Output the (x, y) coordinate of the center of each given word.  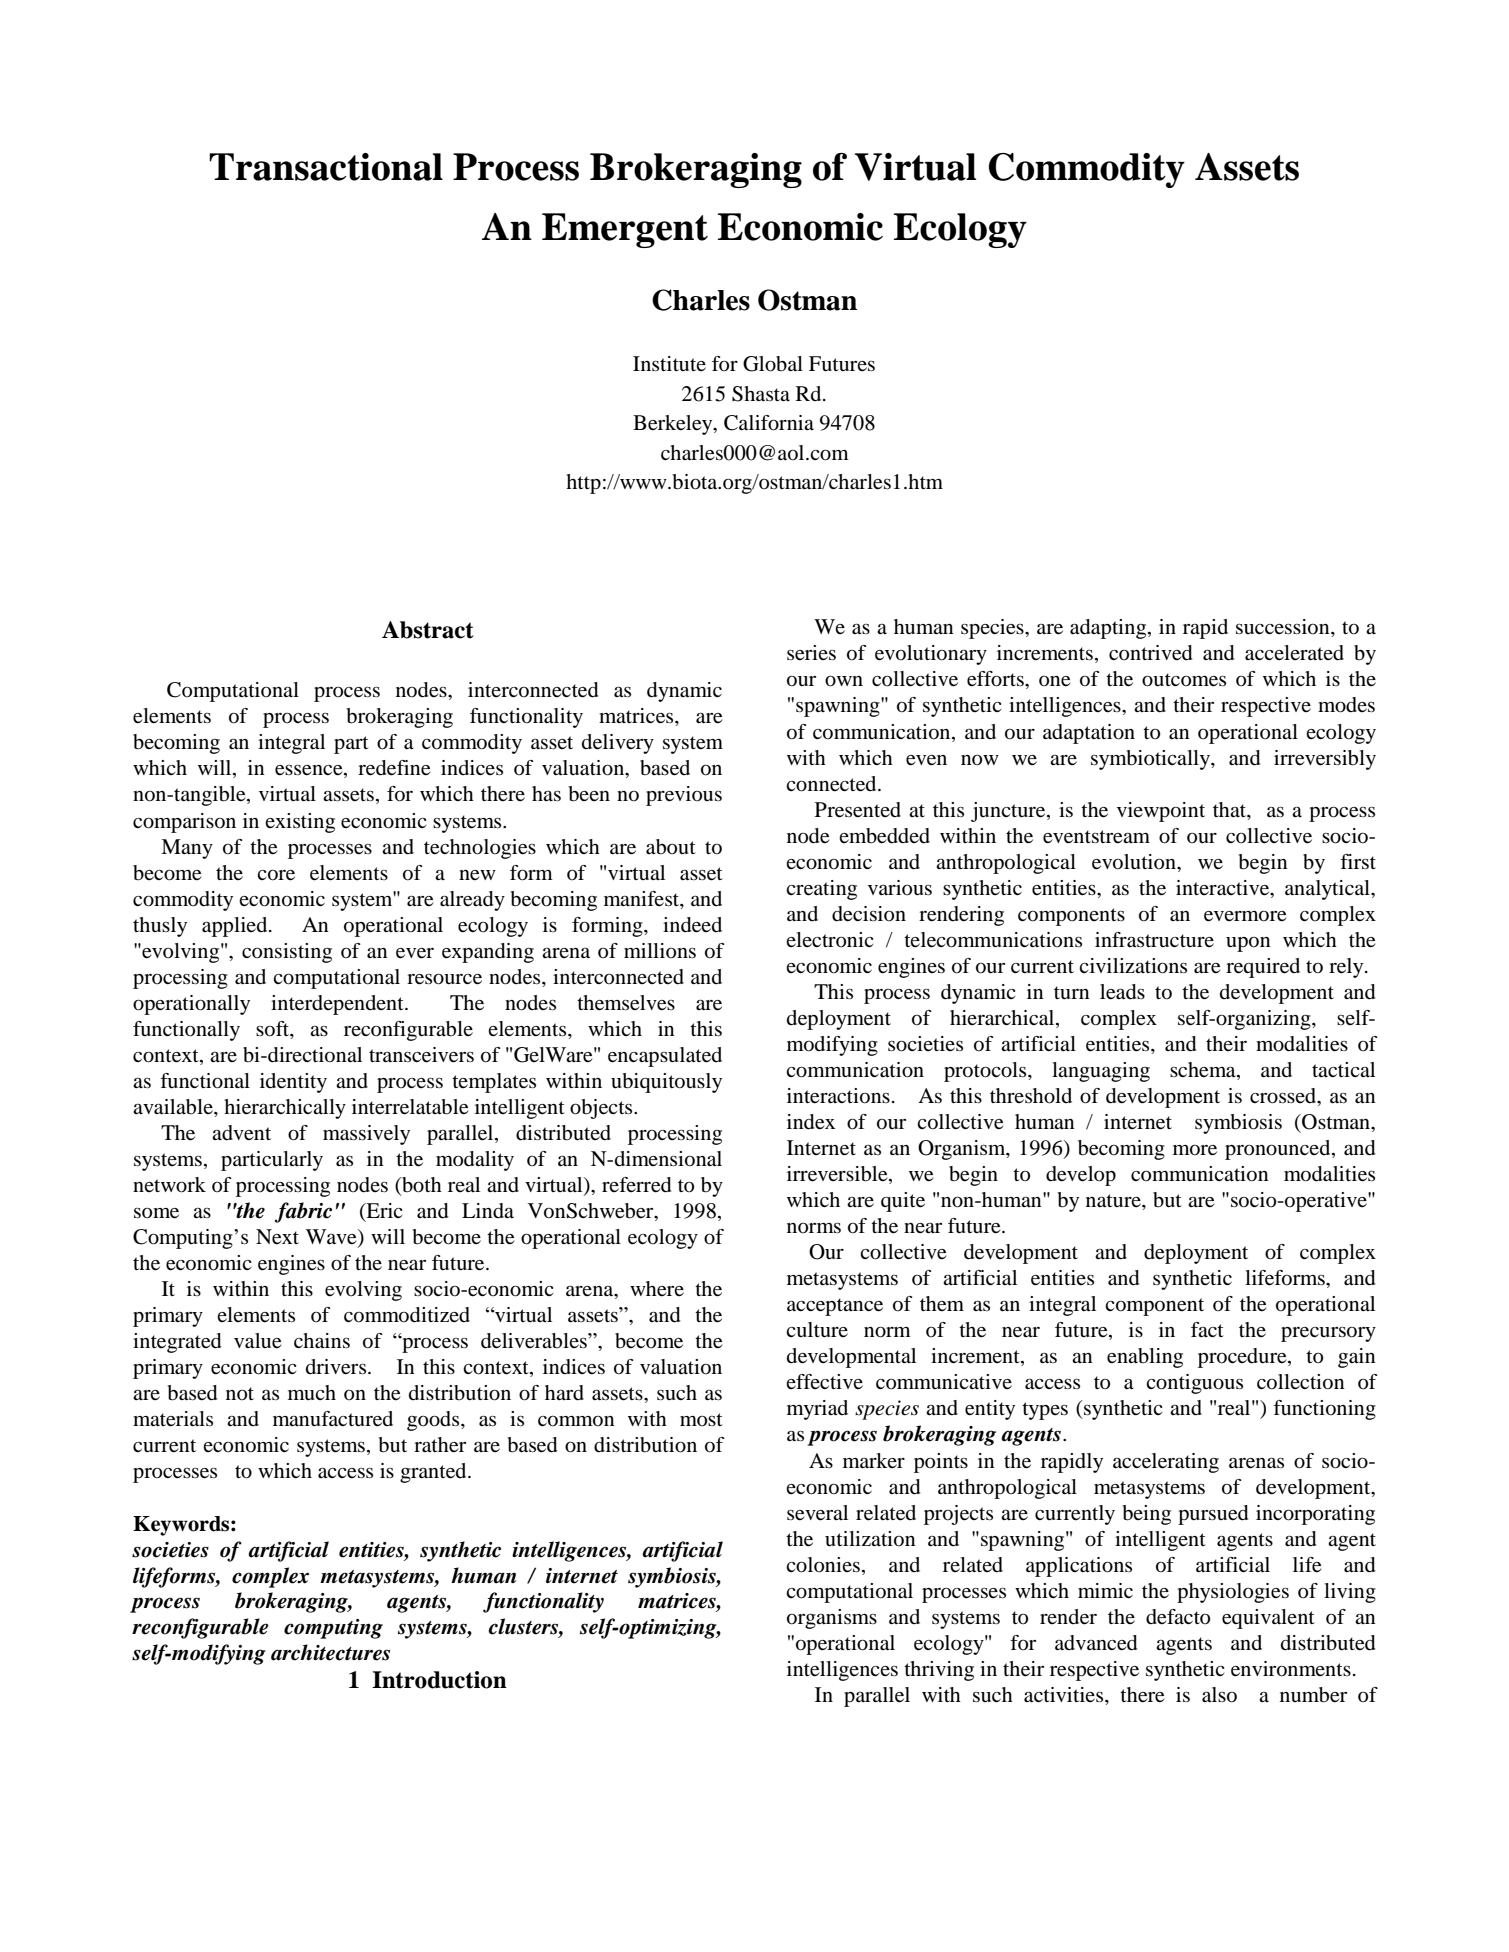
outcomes (1184, 680)
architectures (330, 1652)
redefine (394, 768)
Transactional (326, 167)
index (811, 1122)
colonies (823, 1565)
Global (773, 364)
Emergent (625, 230)
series (811, 653)
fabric (303, 1212)
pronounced (1279, 1150)
